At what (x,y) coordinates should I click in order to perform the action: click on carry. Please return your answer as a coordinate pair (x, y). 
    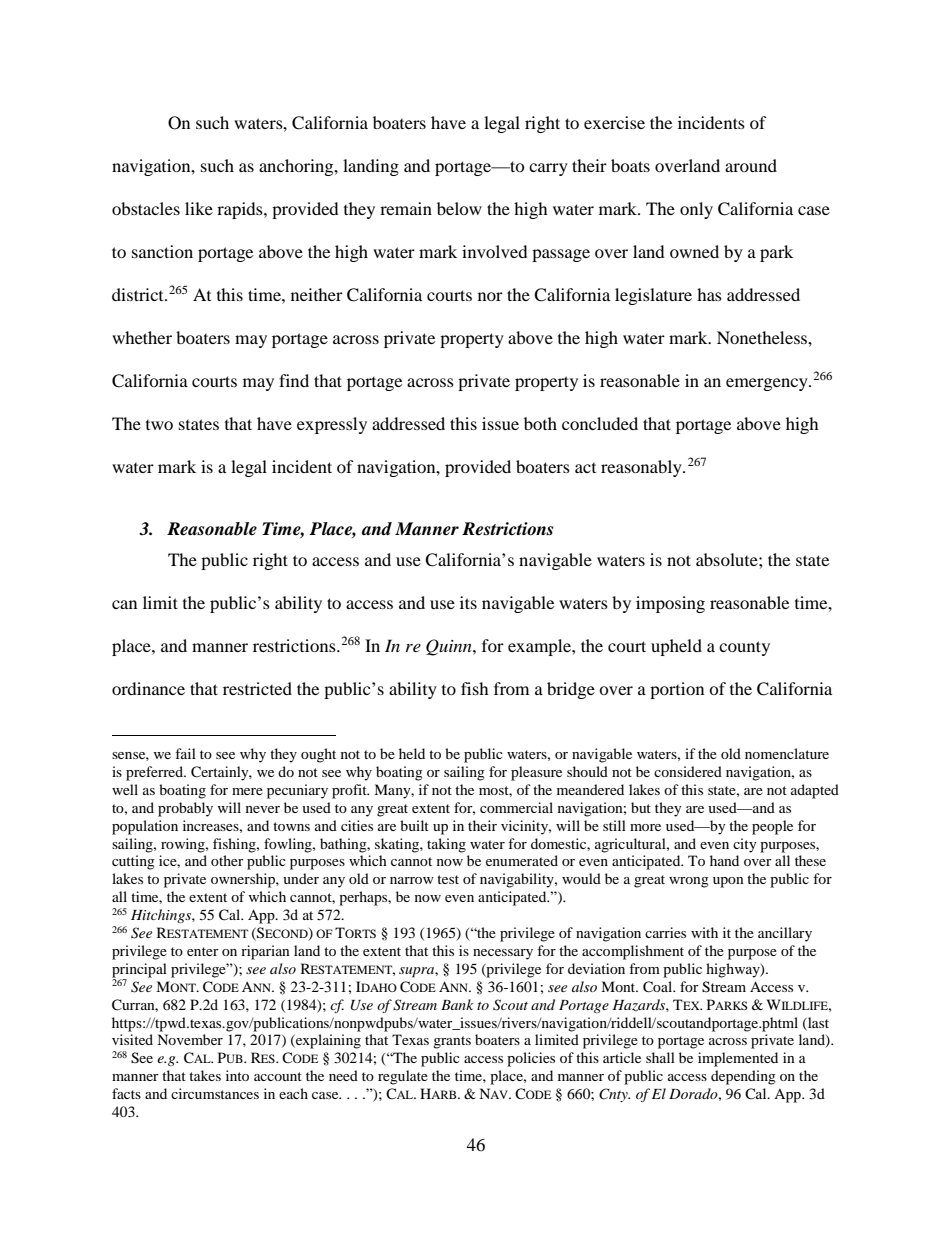
    Looking at the image, I should click on (548, 169).
